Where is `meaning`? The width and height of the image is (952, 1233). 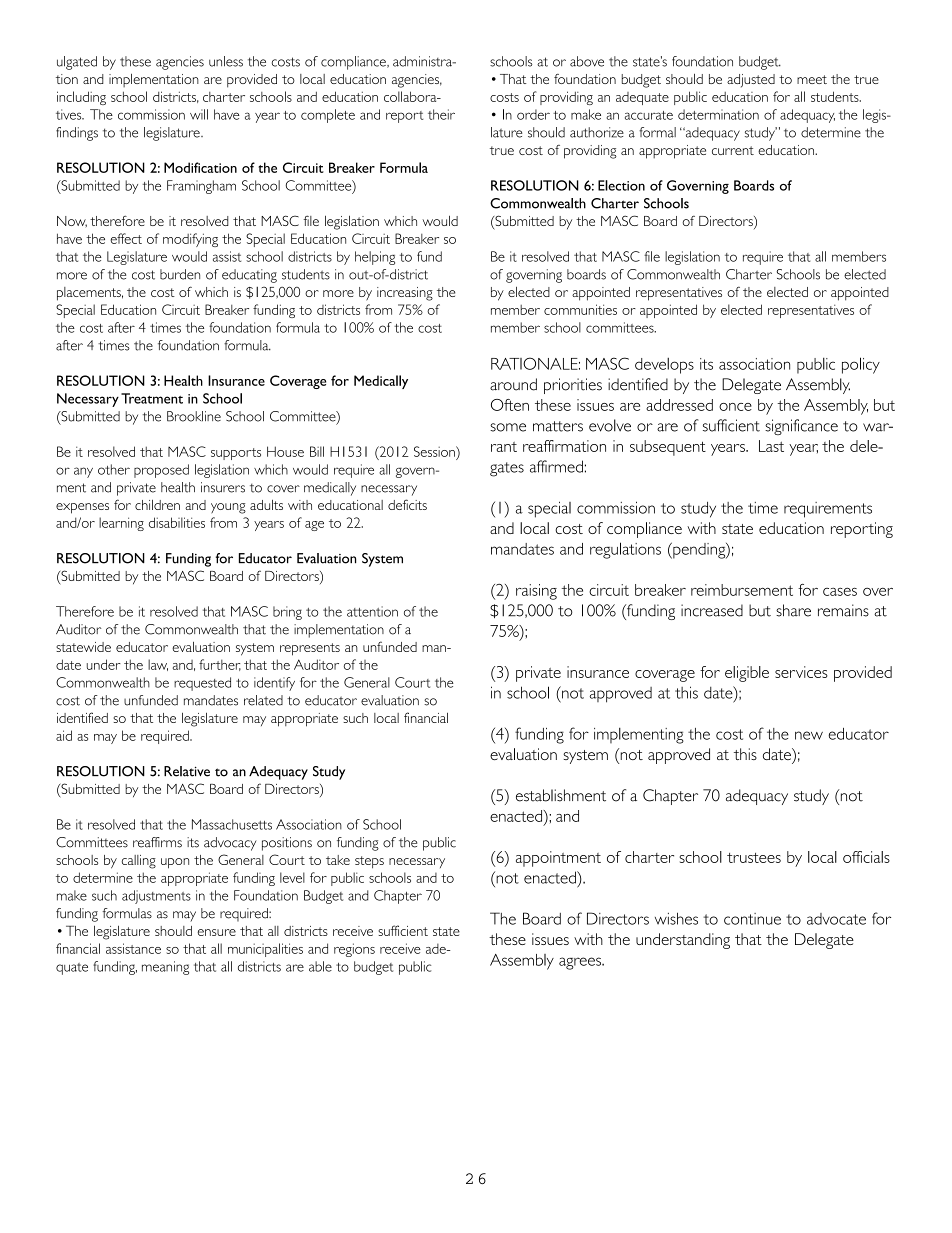
meaning is located at coordinates (165, 968).
